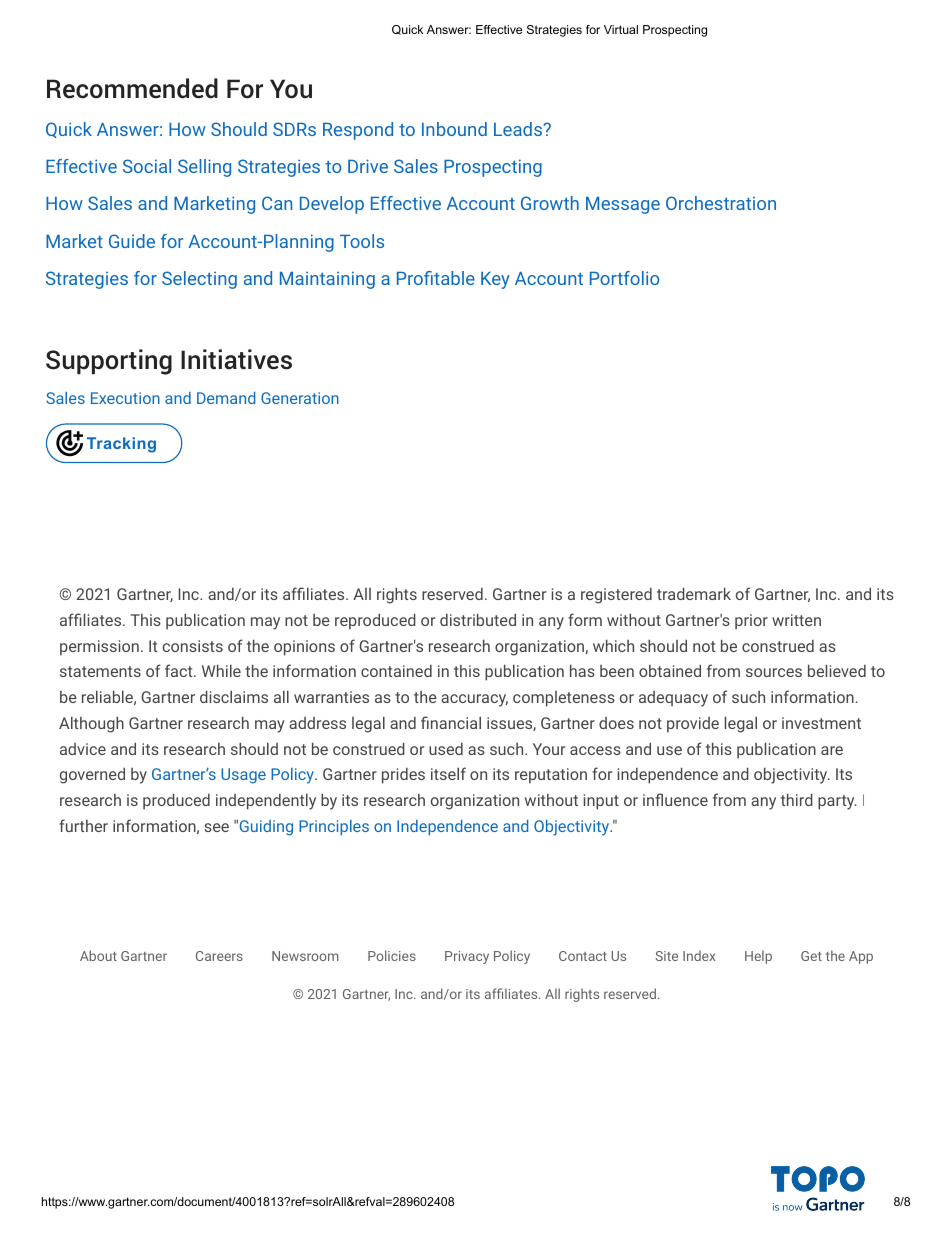  What do you see at coordinates (467, 957) in the page?
I see `Privacy` at bounding box center [467, 957].
